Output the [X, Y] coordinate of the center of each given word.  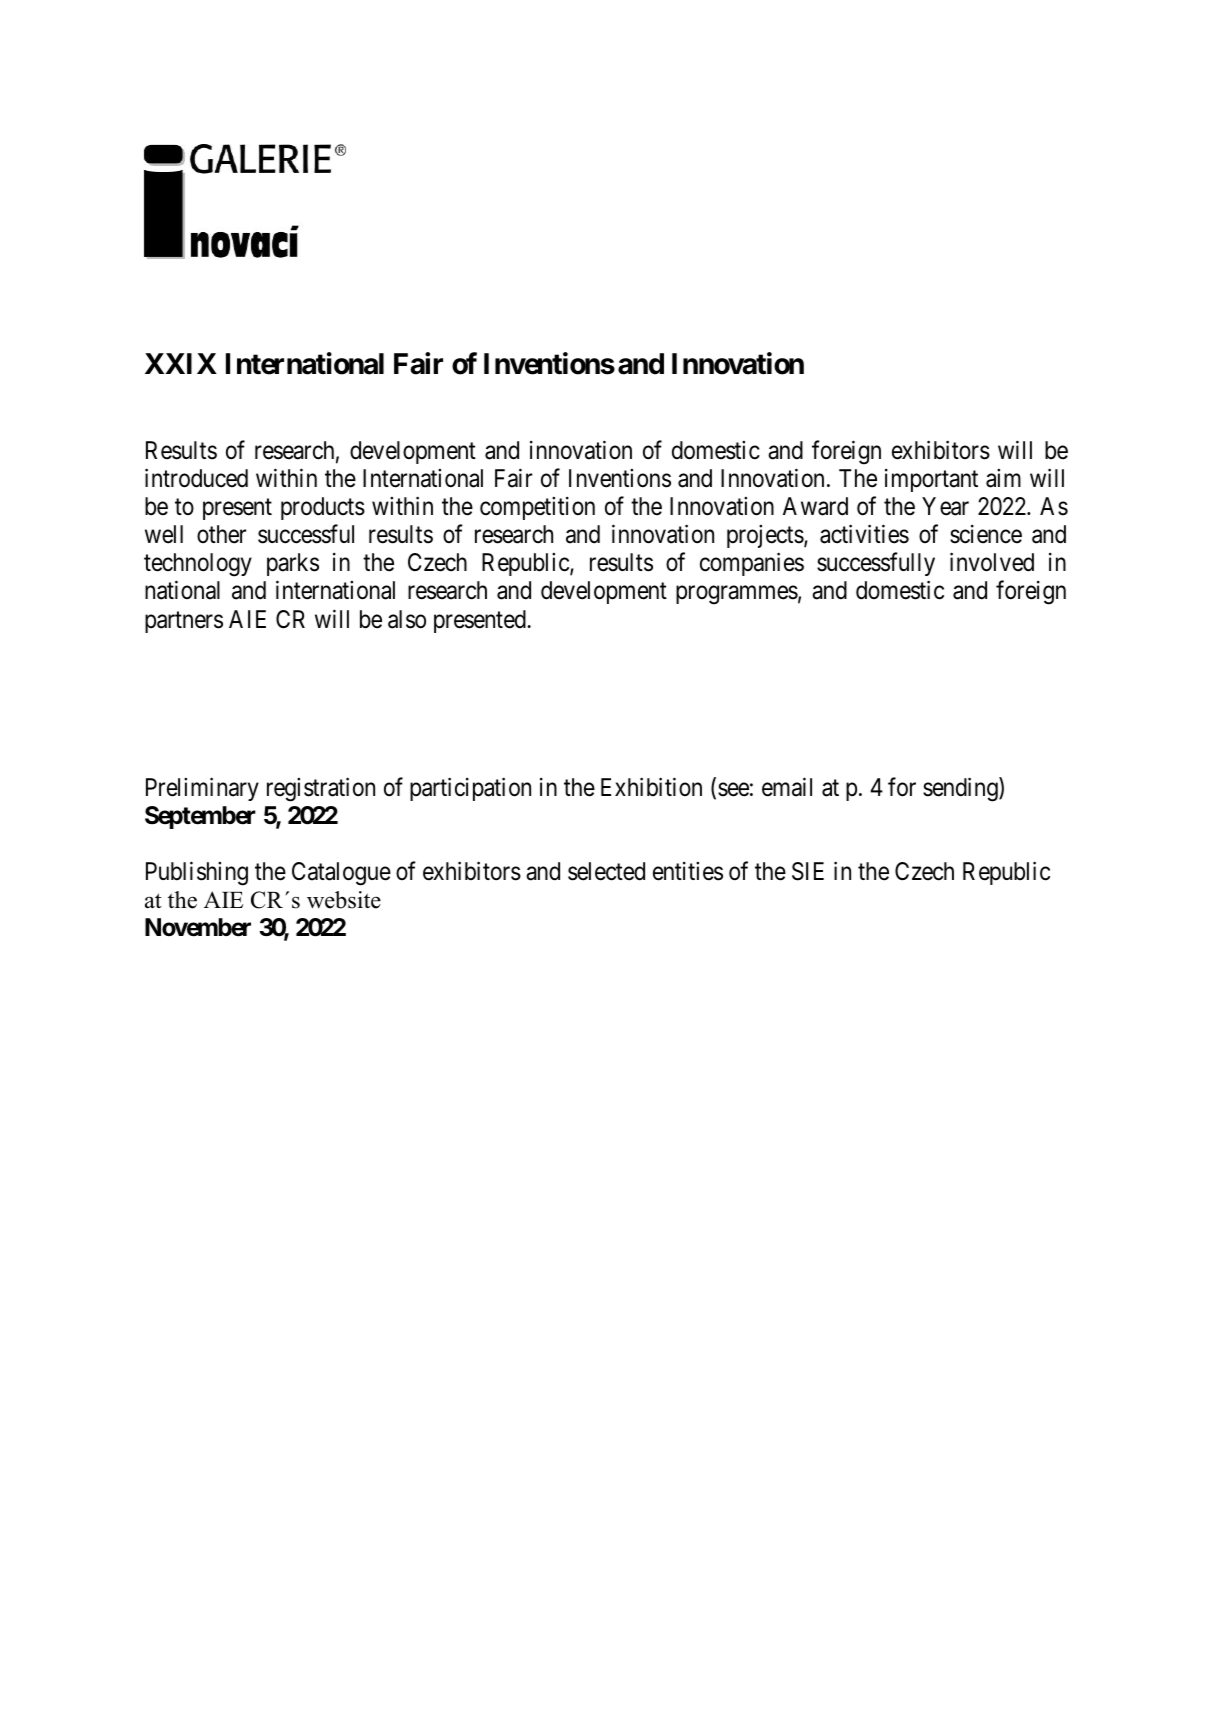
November [198, 927]
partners [184, 622]
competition [537, 508]
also [407, 619]
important [931, 480]
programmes [737, 595]
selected [606, 871]
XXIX [181, 363]
